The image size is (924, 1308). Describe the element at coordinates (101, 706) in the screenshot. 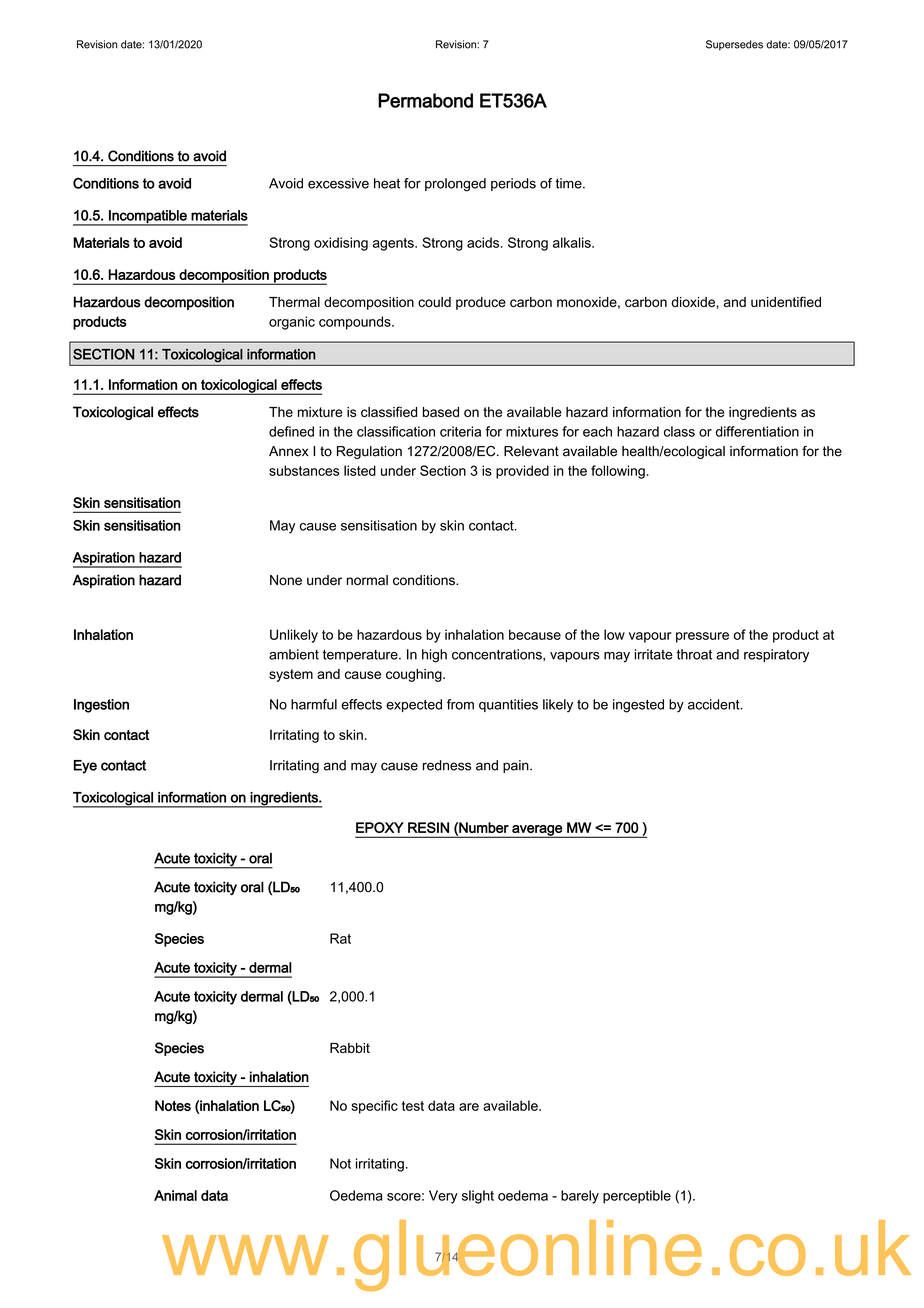

I see `Ingestion` at that location.
